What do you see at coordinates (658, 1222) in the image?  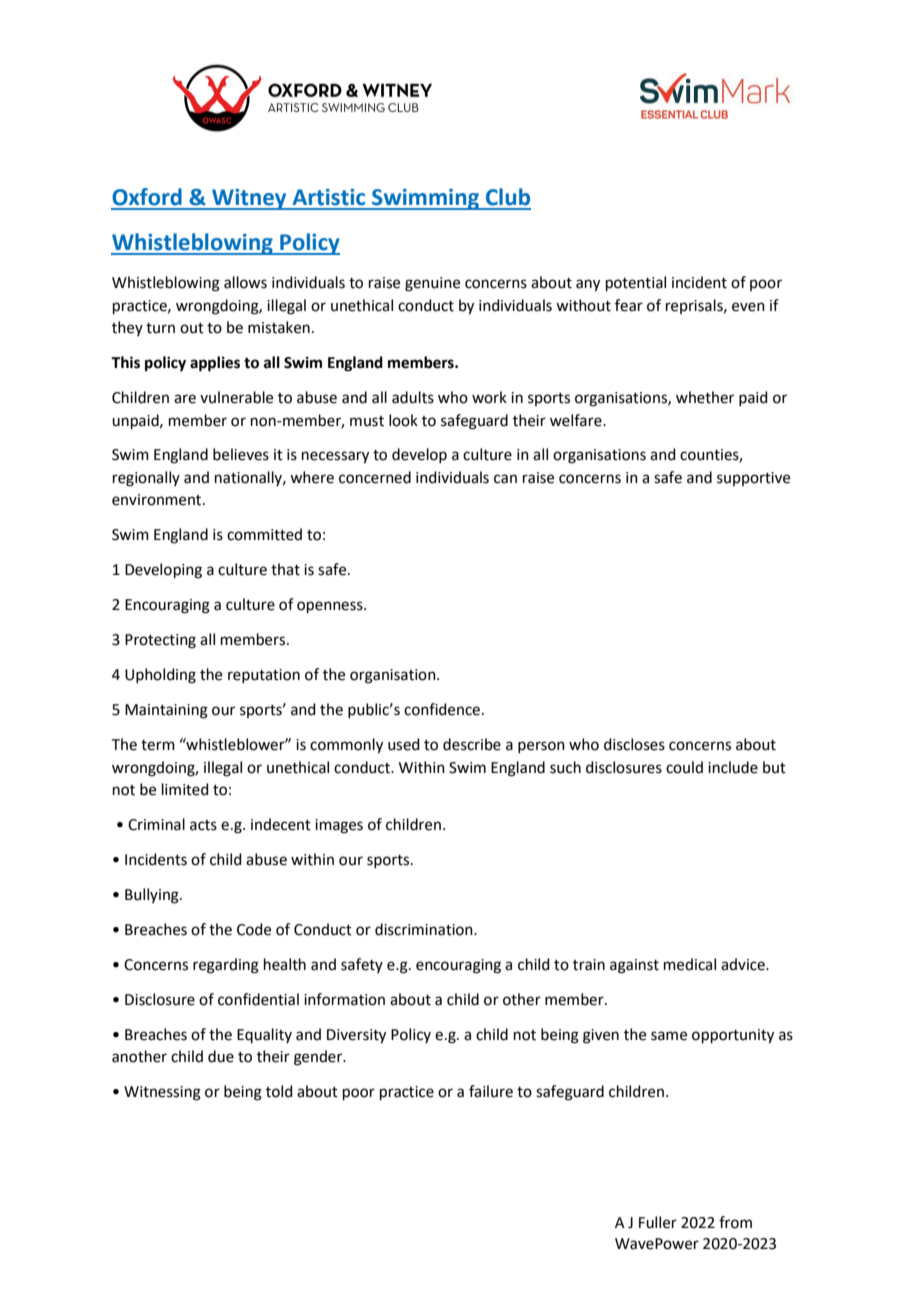 I see `Fuller` at bounding box center [658, 1222].
